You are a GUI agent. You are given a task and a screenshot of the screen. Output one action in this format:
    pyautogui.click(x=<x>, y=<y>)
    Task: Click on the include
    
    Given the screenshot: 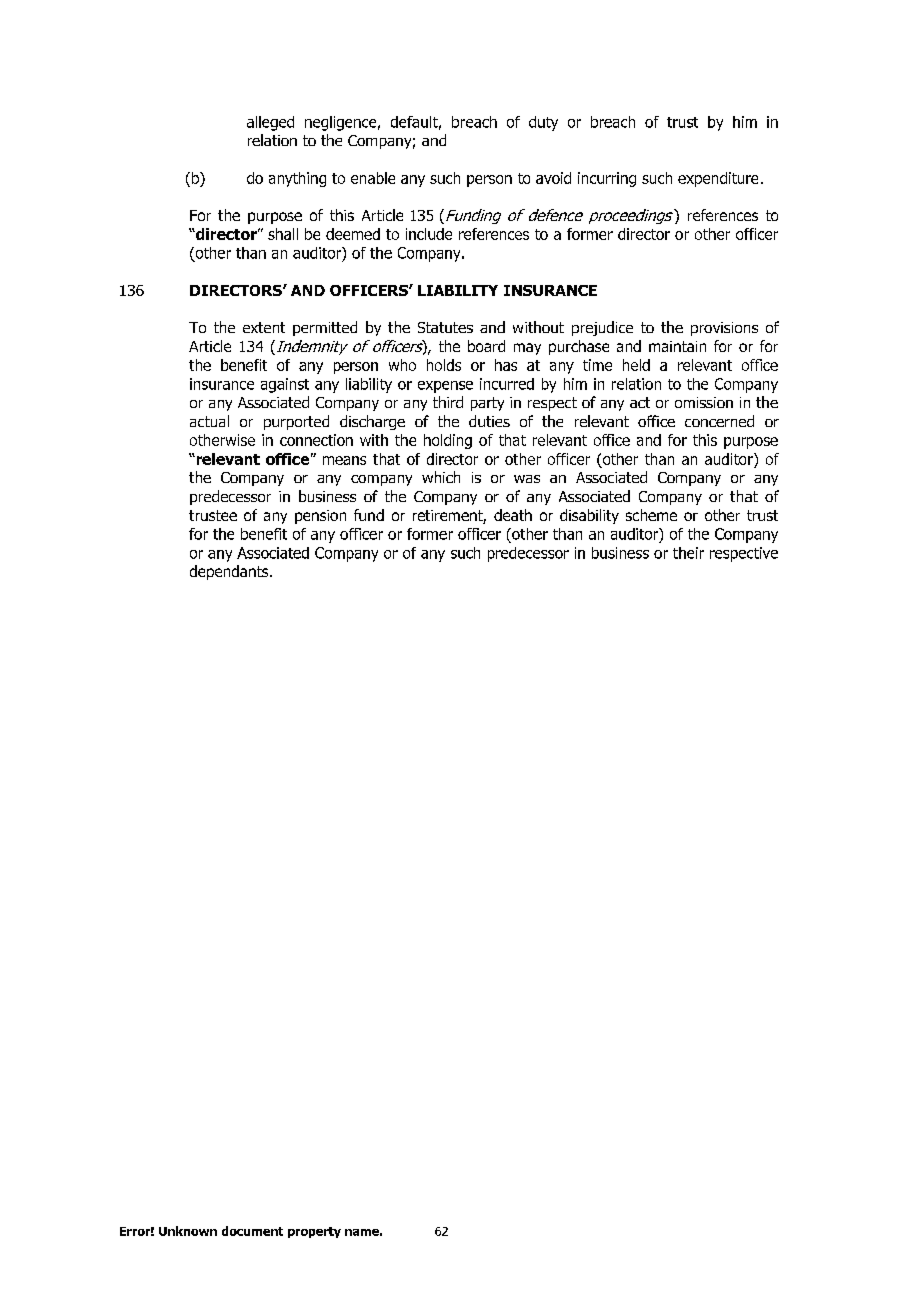 What is the action you would take?
    pyautogui.click(x=429, y=234)
